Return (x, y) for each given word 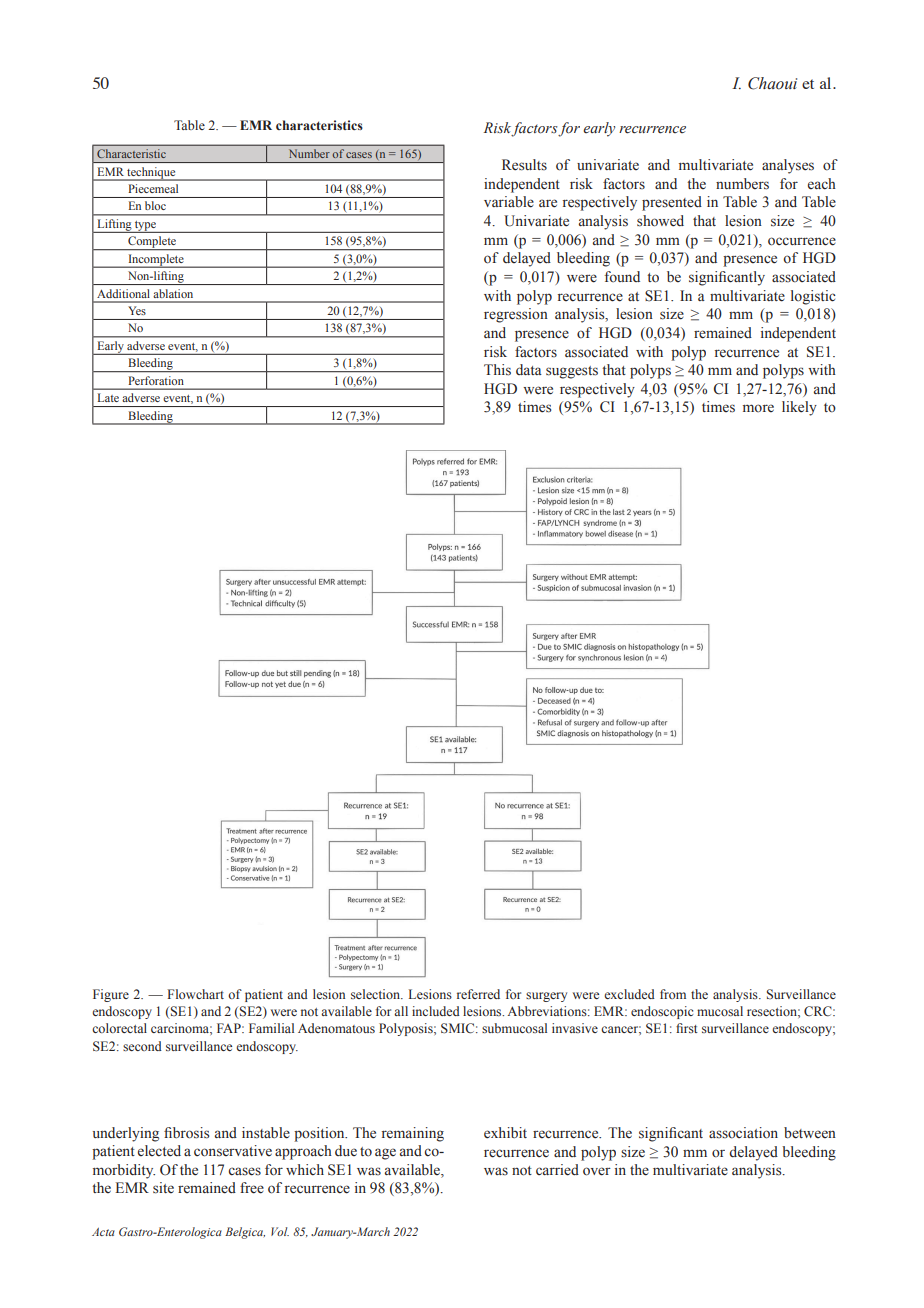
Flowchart (195, 994)
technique (151, 174)
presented (672, 203)
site (163, 1188)
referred (478, 994)
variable (509, 202)
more (758, 408)
